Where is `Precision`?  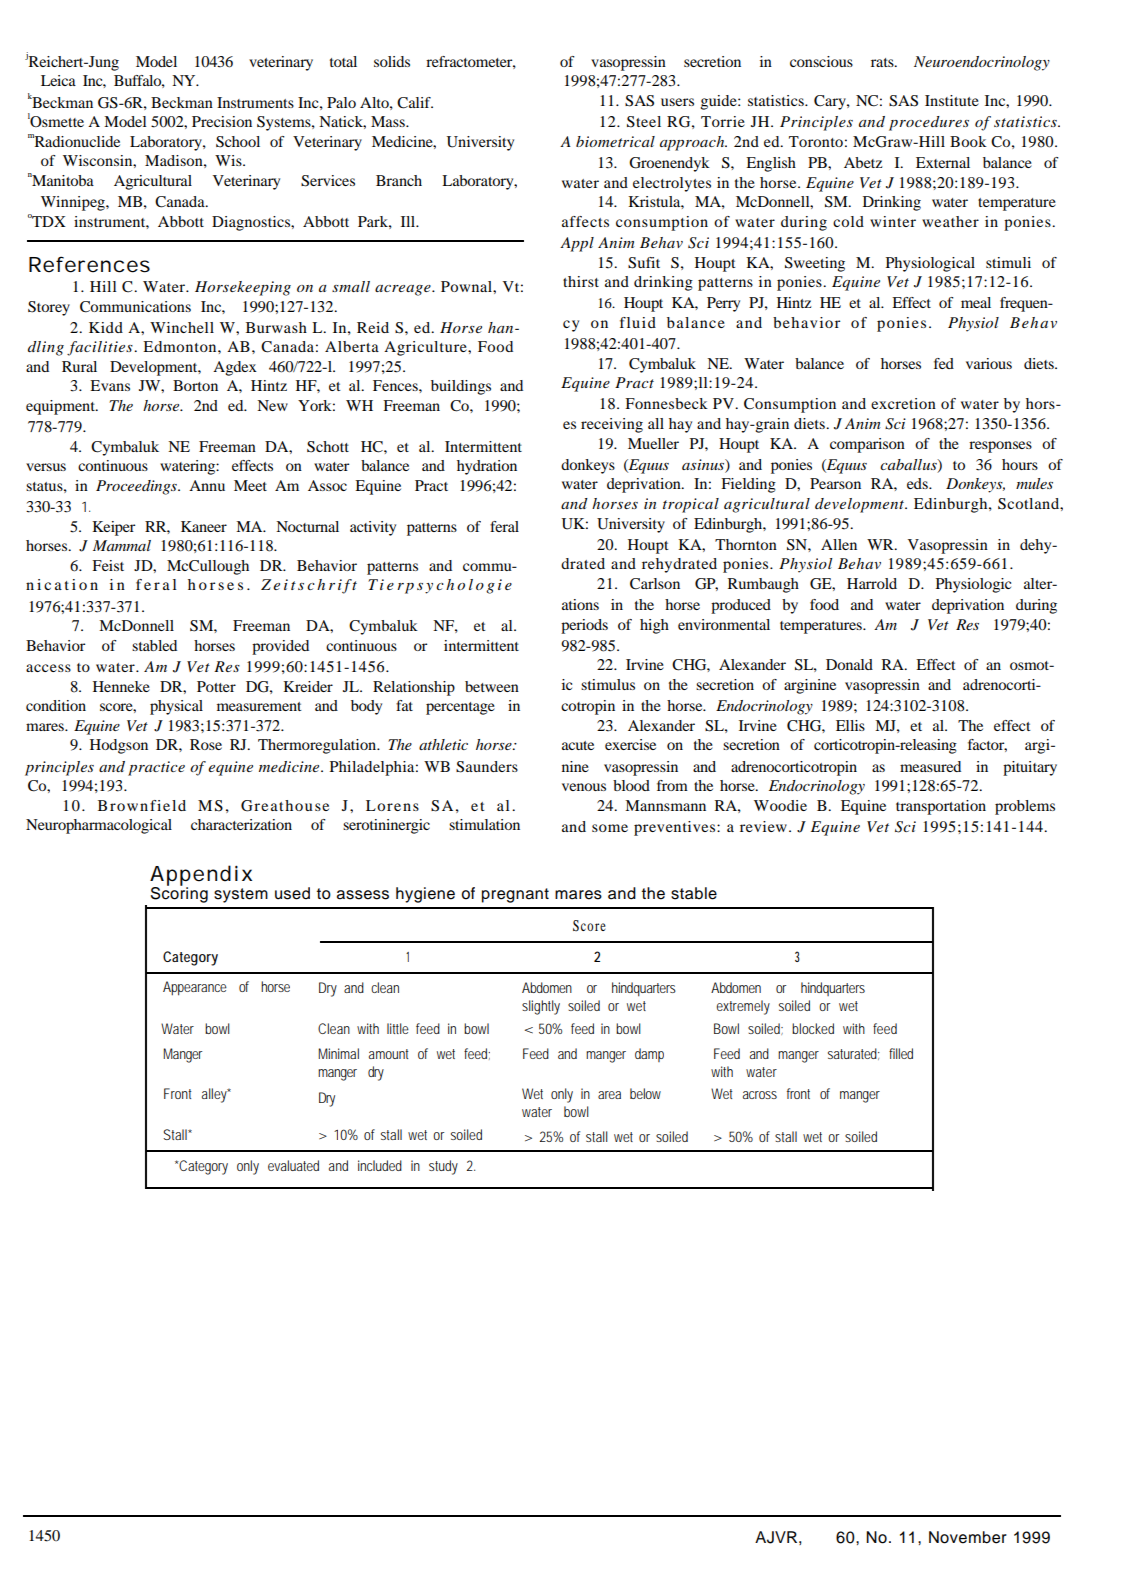 Precision is located at coordinates (222, 121).
